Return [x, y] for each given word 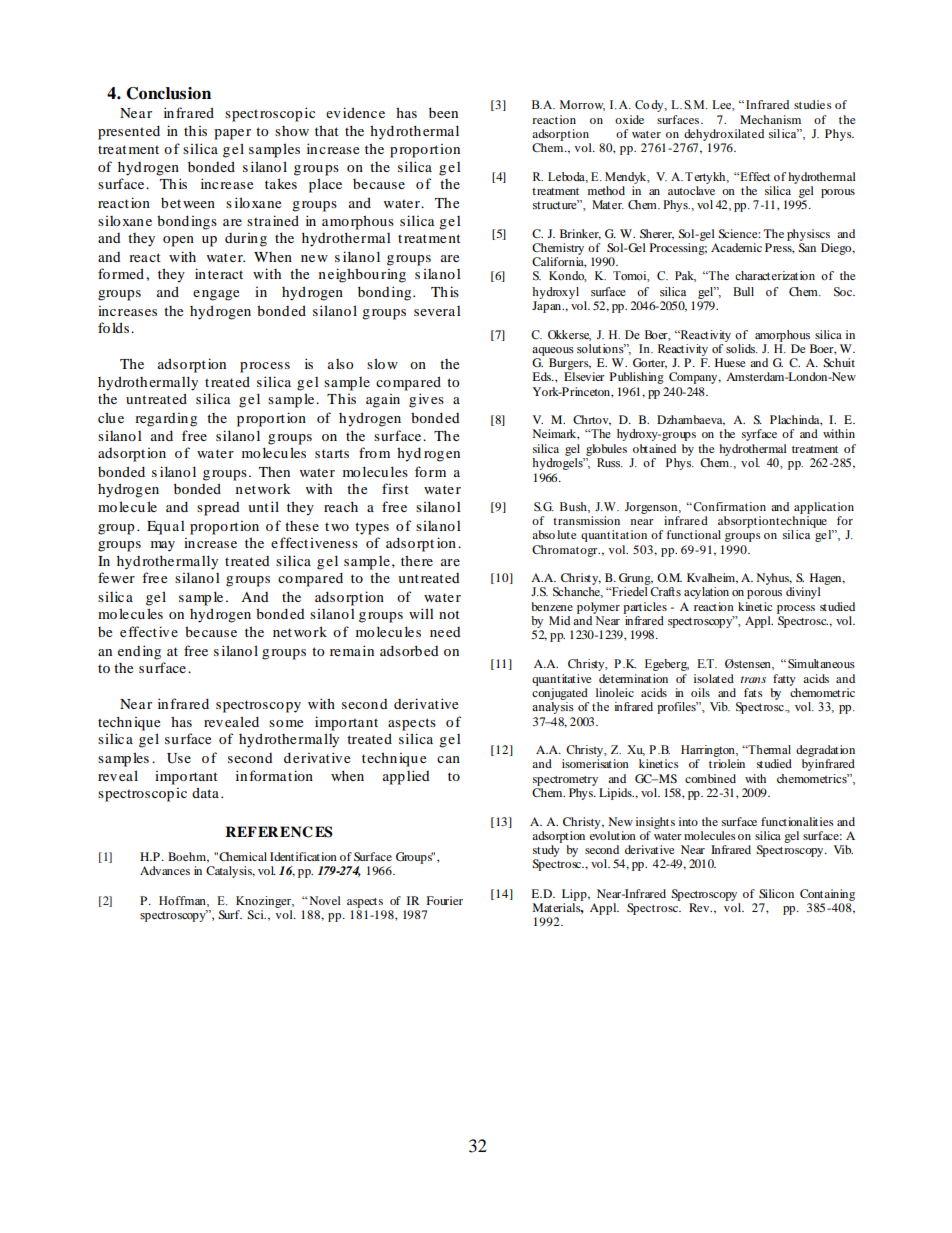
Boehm [188, 857]
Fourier [445, 900]
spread [218, 509]
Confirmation [728, 506]
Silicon [776, 893]
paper [232, 134]
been [443, 112]
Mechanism [770, 119]
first [395, 488]
